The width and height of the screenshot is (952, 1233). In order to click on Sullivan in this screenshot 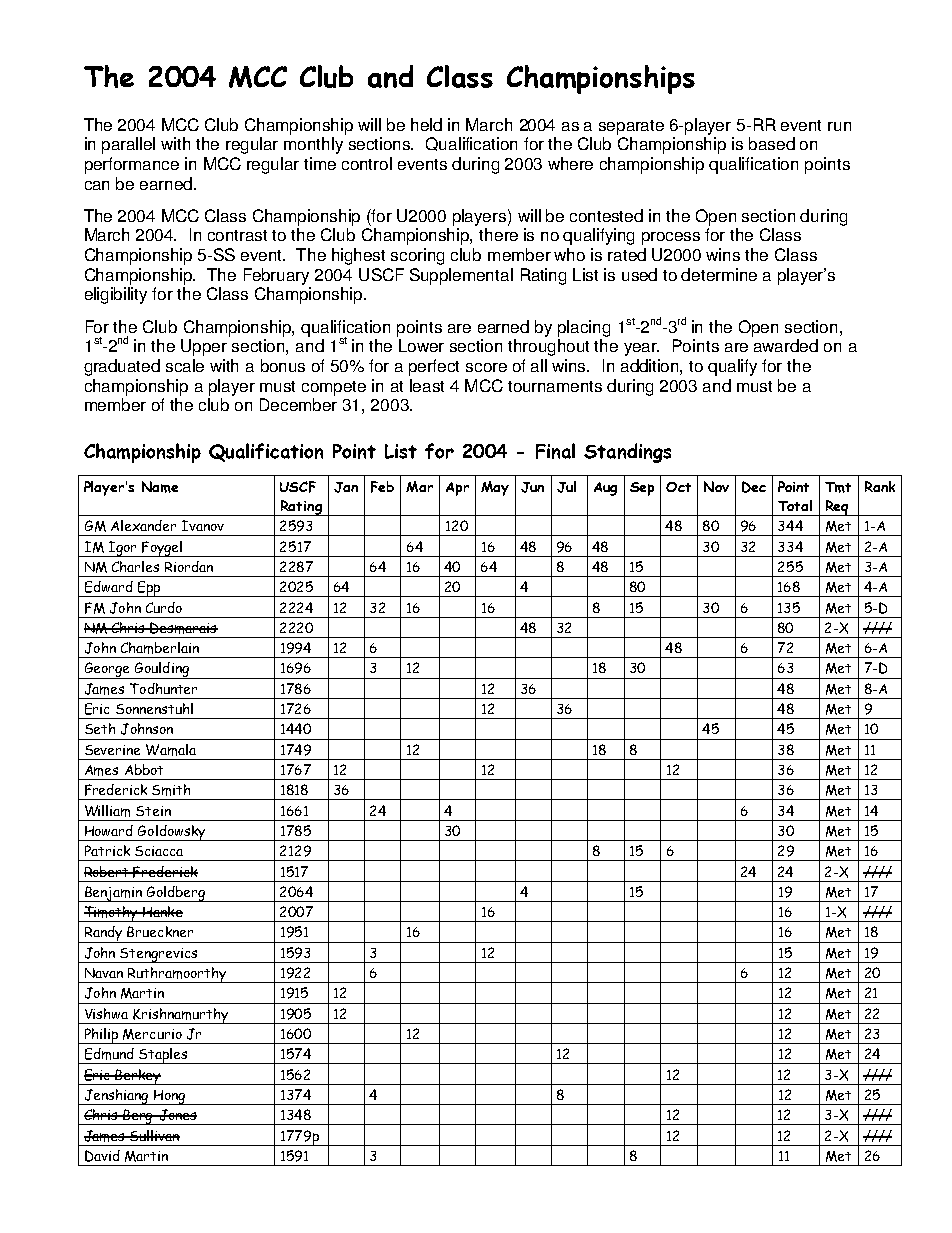, I will do `click(154, 1135)`.
